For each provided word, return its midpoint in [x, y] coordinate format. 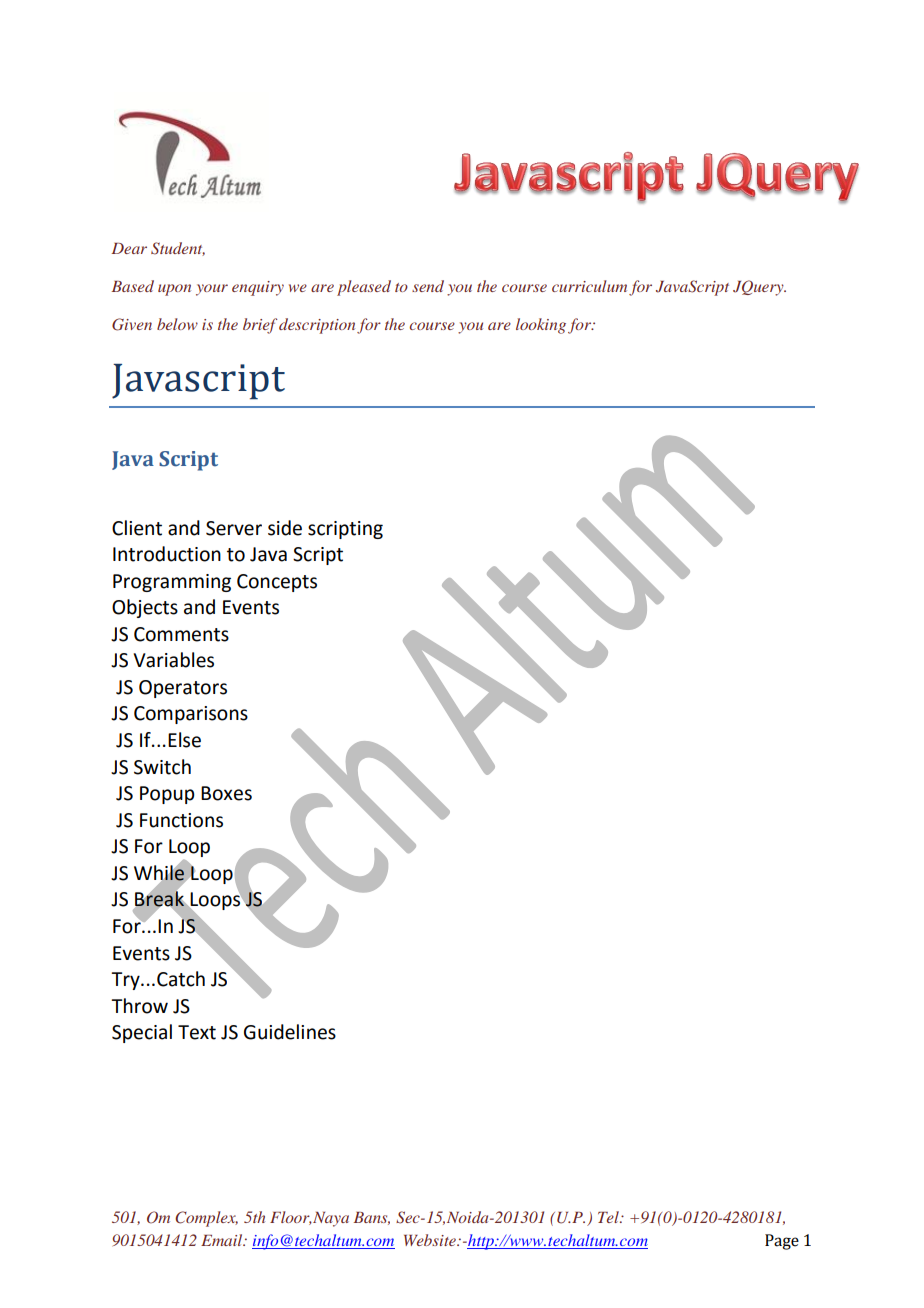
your [212, 290]
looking [541, 326]
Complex [206, 1219]
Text [197, 1032]
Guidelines [290, 1032]
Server [234, 528]
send [428, 286]
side [285, 528]
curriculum [589, 286]
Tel [609, 1217]
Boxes [226, 793]
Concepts [277, 583]
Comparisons [191, 715]
